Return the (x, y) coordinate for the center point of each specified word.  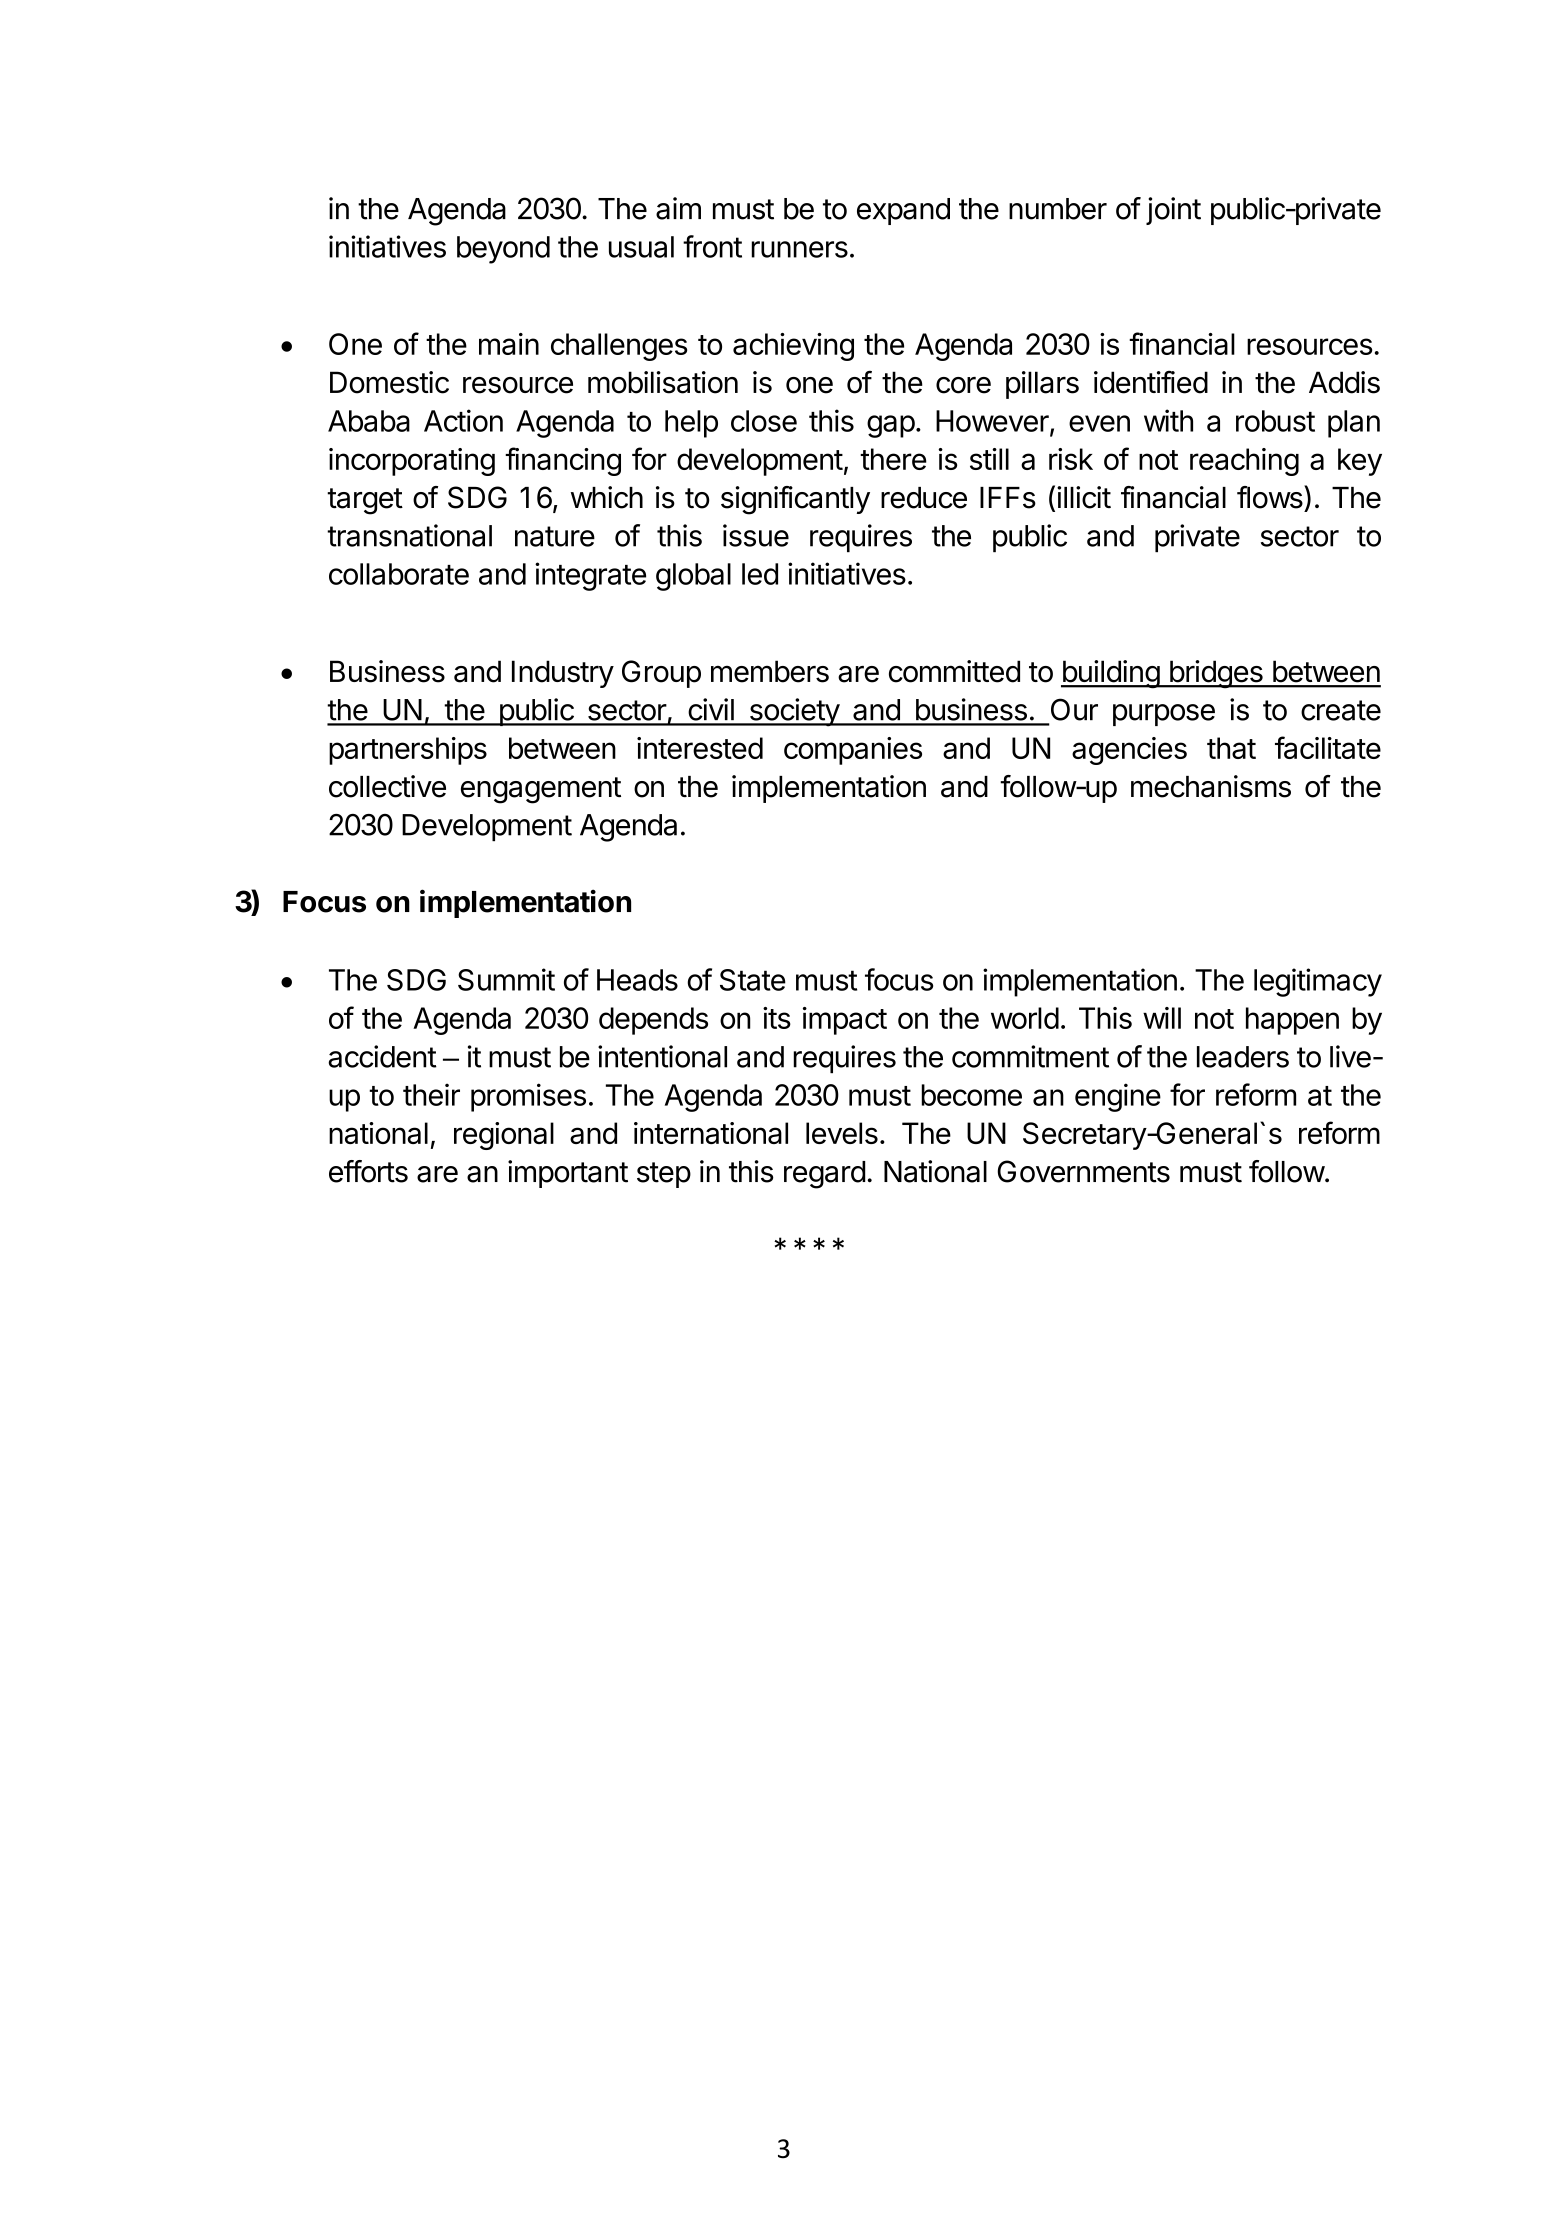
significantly (795, 500)
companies (853, 751)
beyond (503, 250)
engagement (541, 790)
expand (903, 211)
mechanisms (1211, 786)
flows (1270, 497)
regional (504, 1136)
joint (1173, 211)
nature (555, 536)
